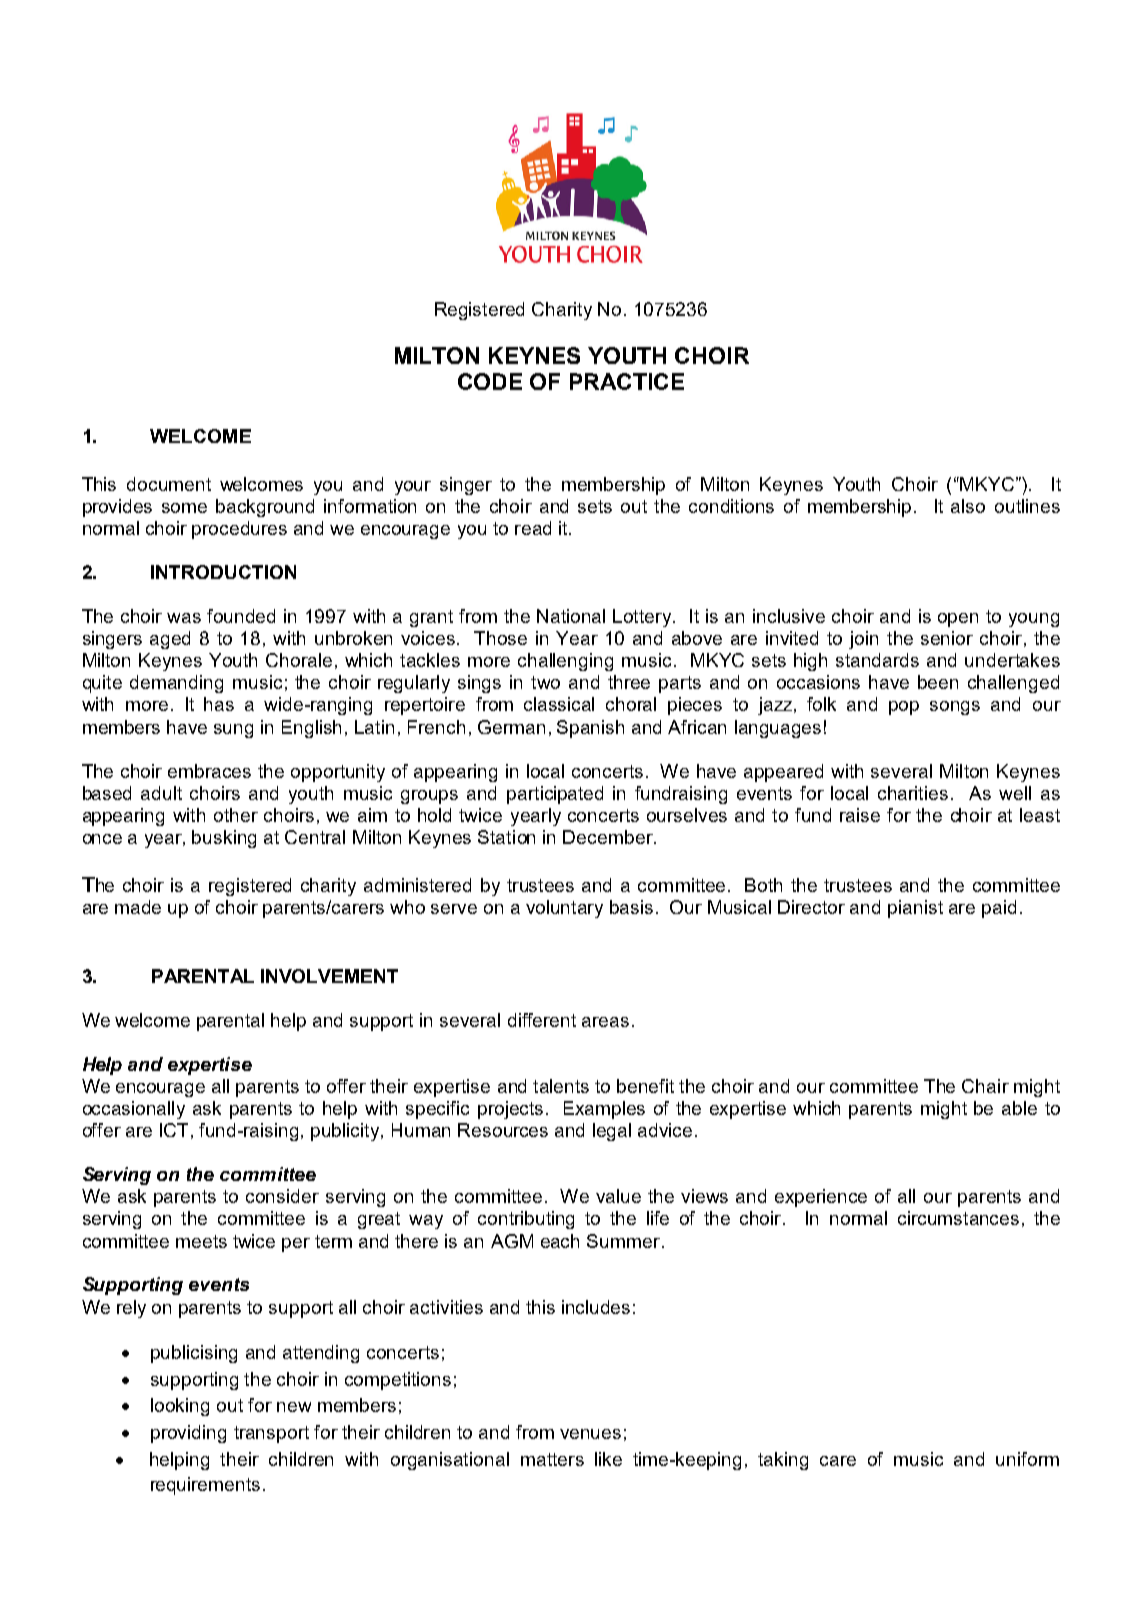 The width and height of the document is (1142, 1615). What do you see at coordinates (169, 484) in the document?
I see `document` at bounding box center [169, 484].
